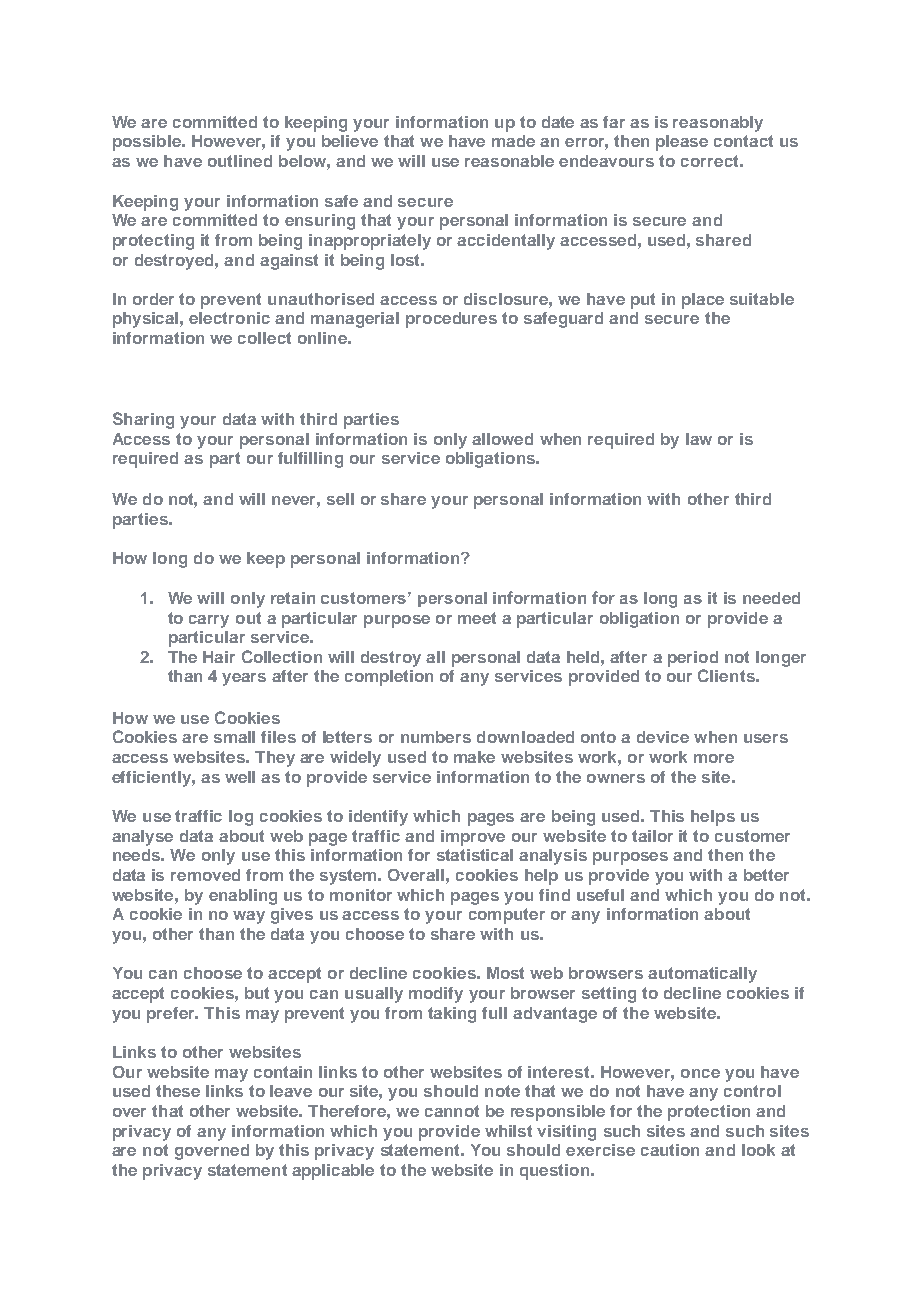 Image resolution: width=924 pixels, height=1308 pixels. What do you see at coordinates (452, 1111) in the document?
I see `cannot` at bounding box center [452, 1111].
